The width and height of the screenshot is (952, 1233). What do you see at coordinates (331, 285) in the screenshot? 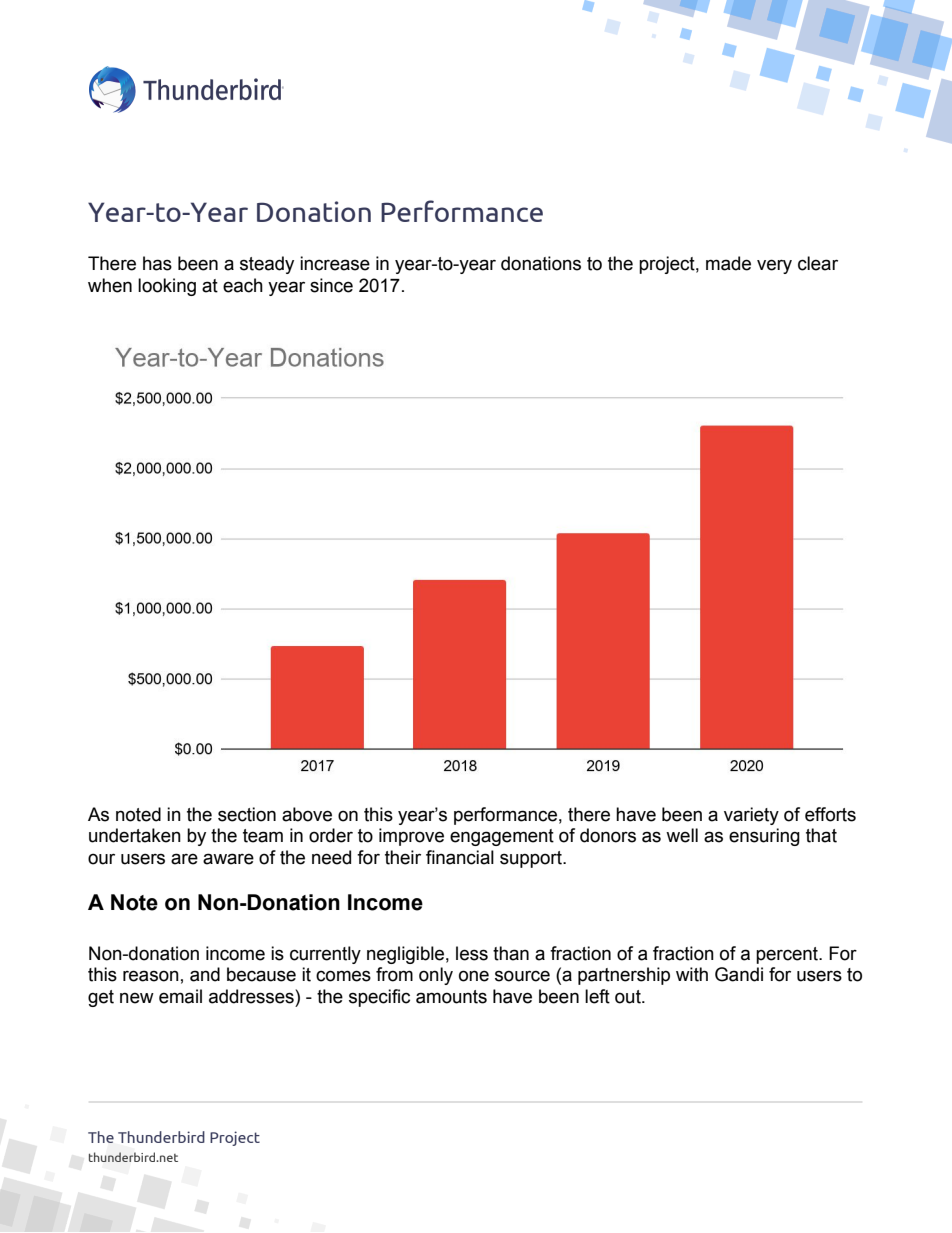
I see `since` at bounding box center [331, 285].
